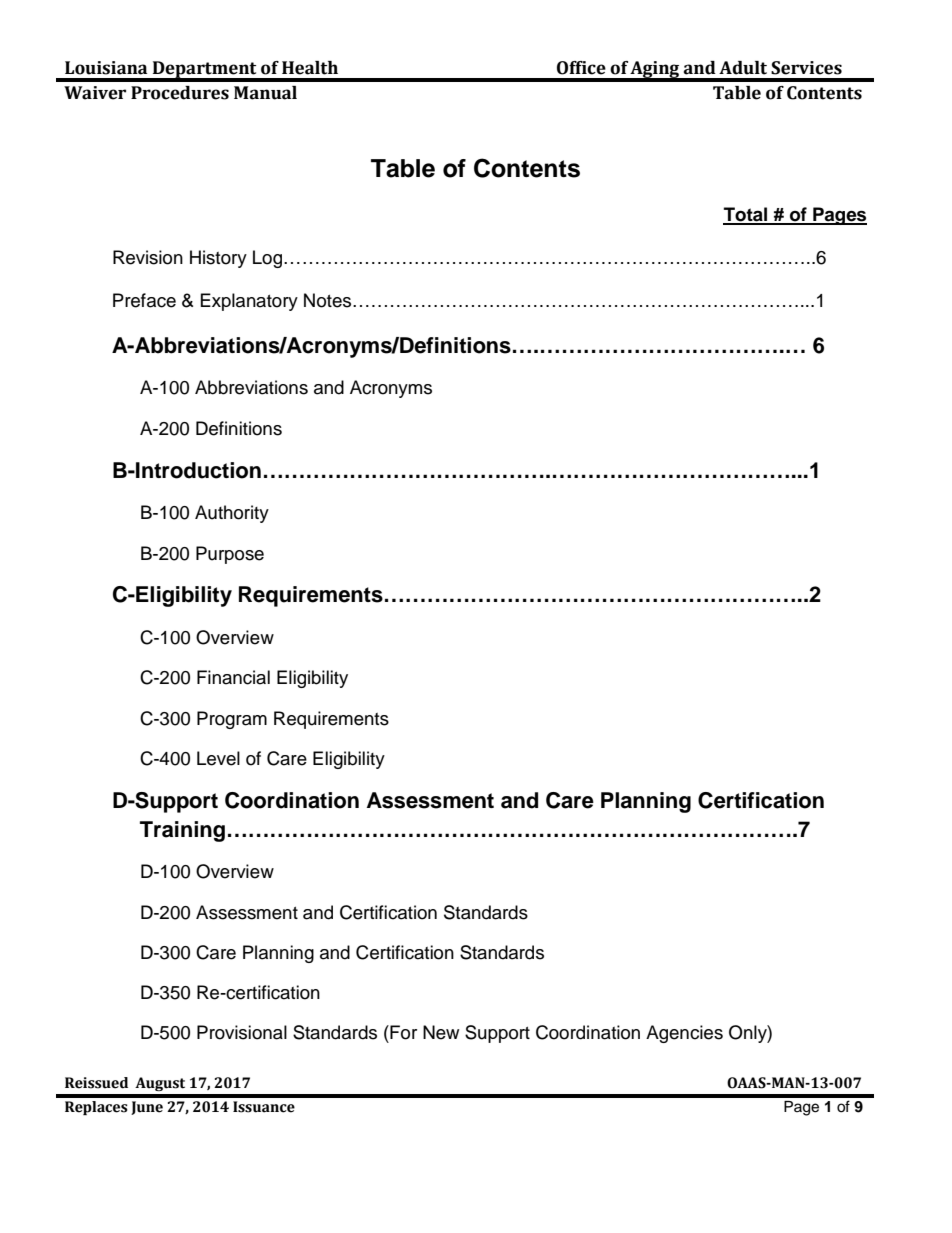  What do you see at coordinates (402, 1032) in the document?
I see `For` at bounding box center [402, 1032].
